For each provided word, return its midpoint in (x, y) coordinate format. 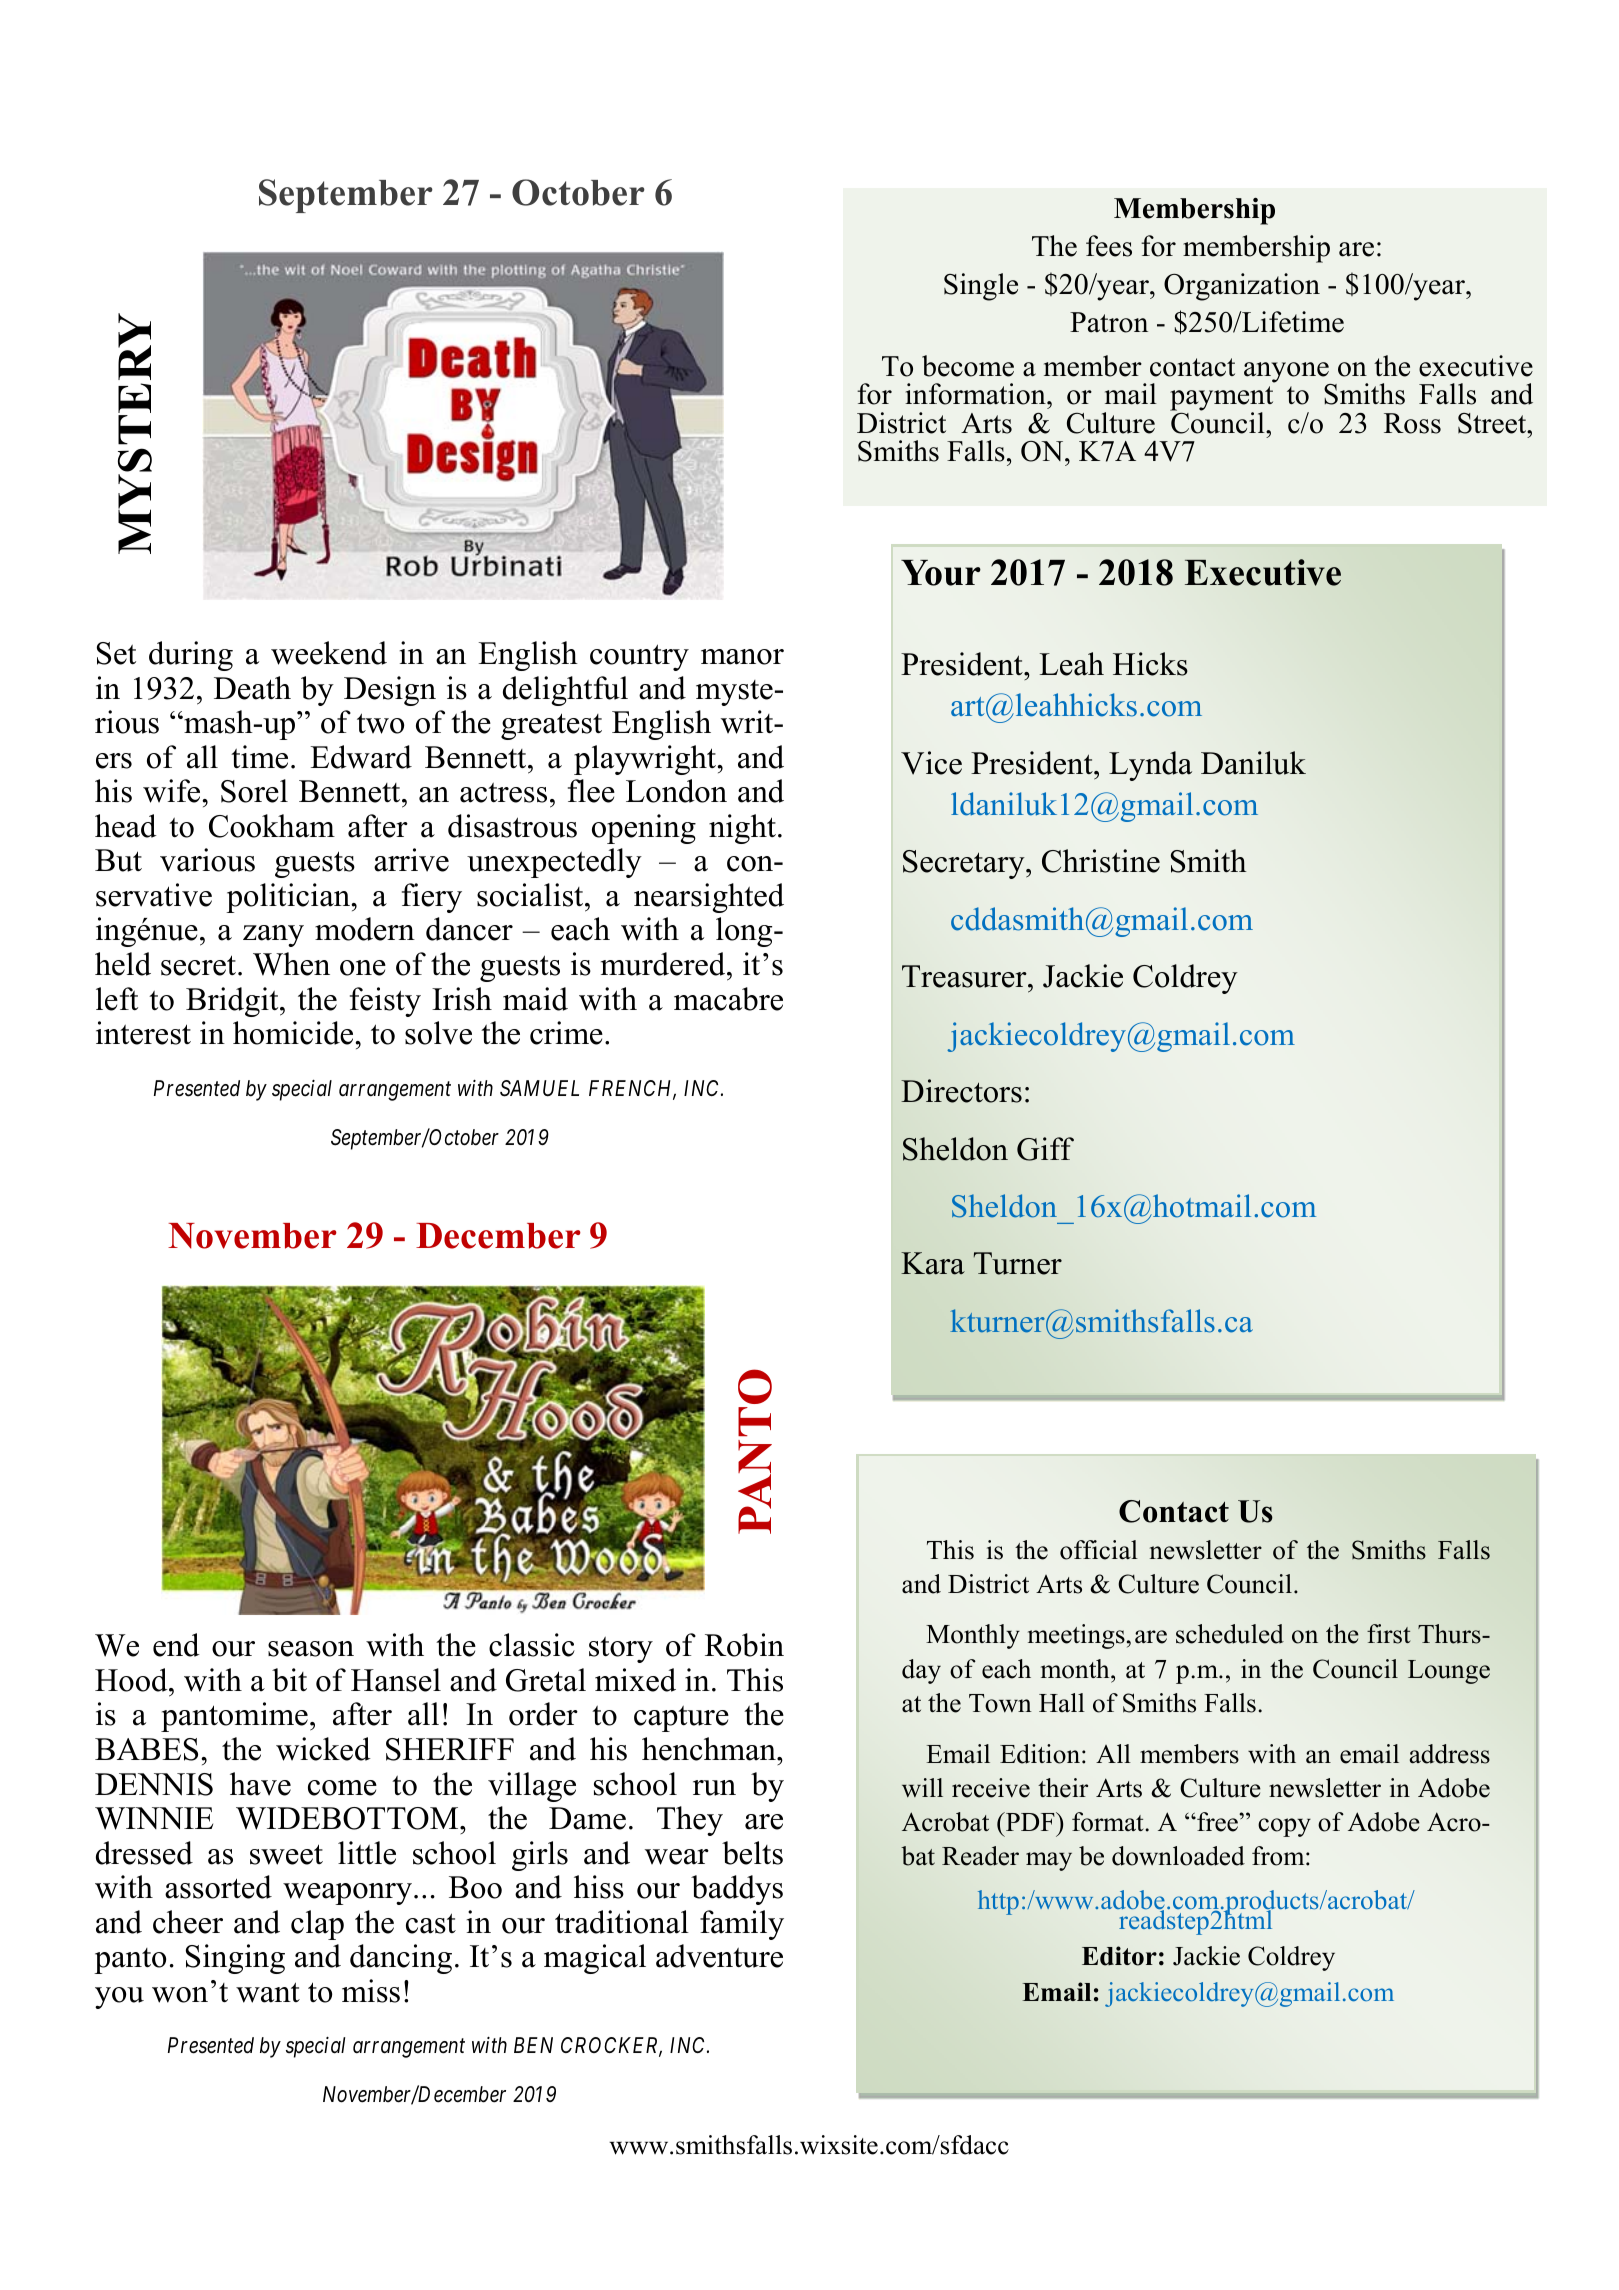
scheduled (1230, 1634)
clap (317, 1925)
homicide (294, 1033)
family (742, 1925)
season (311, 1649)
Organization (1242, 287)
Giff (1045, 1149)
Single (981, 287)
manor (742, 657)
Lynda (1150, 766)
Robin (744, 1645)
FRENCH (632, 1089)
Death (252, 688)
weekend (329, 653)
